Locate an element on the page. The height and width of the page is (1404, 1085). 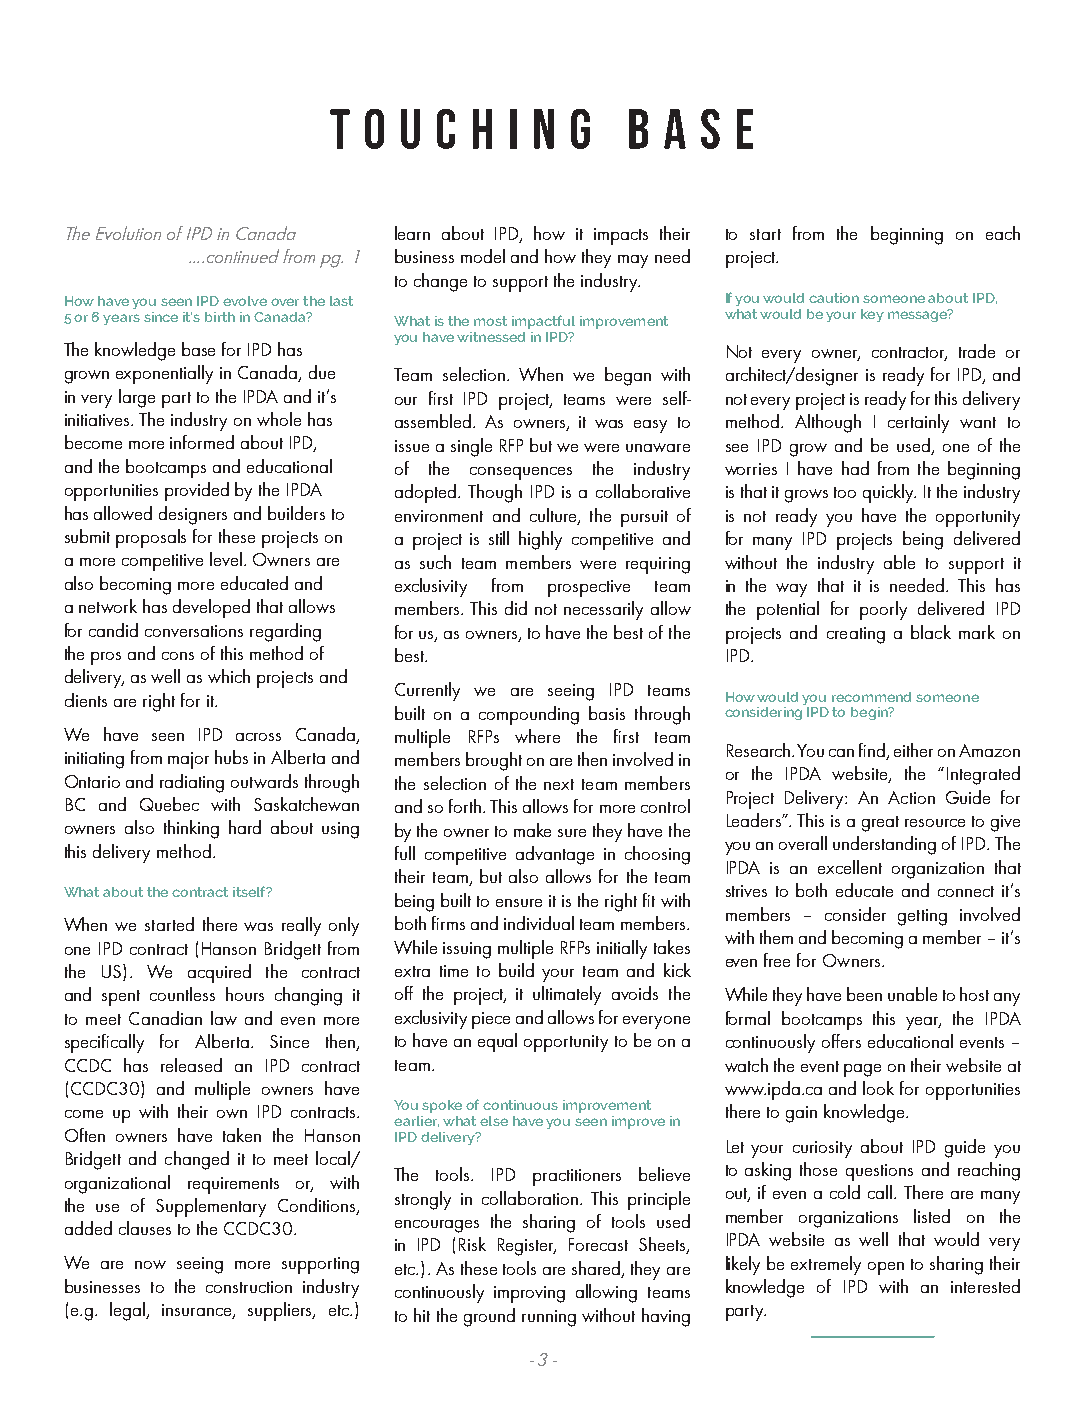
TOUCHING is located at coordinates (460, 129).
